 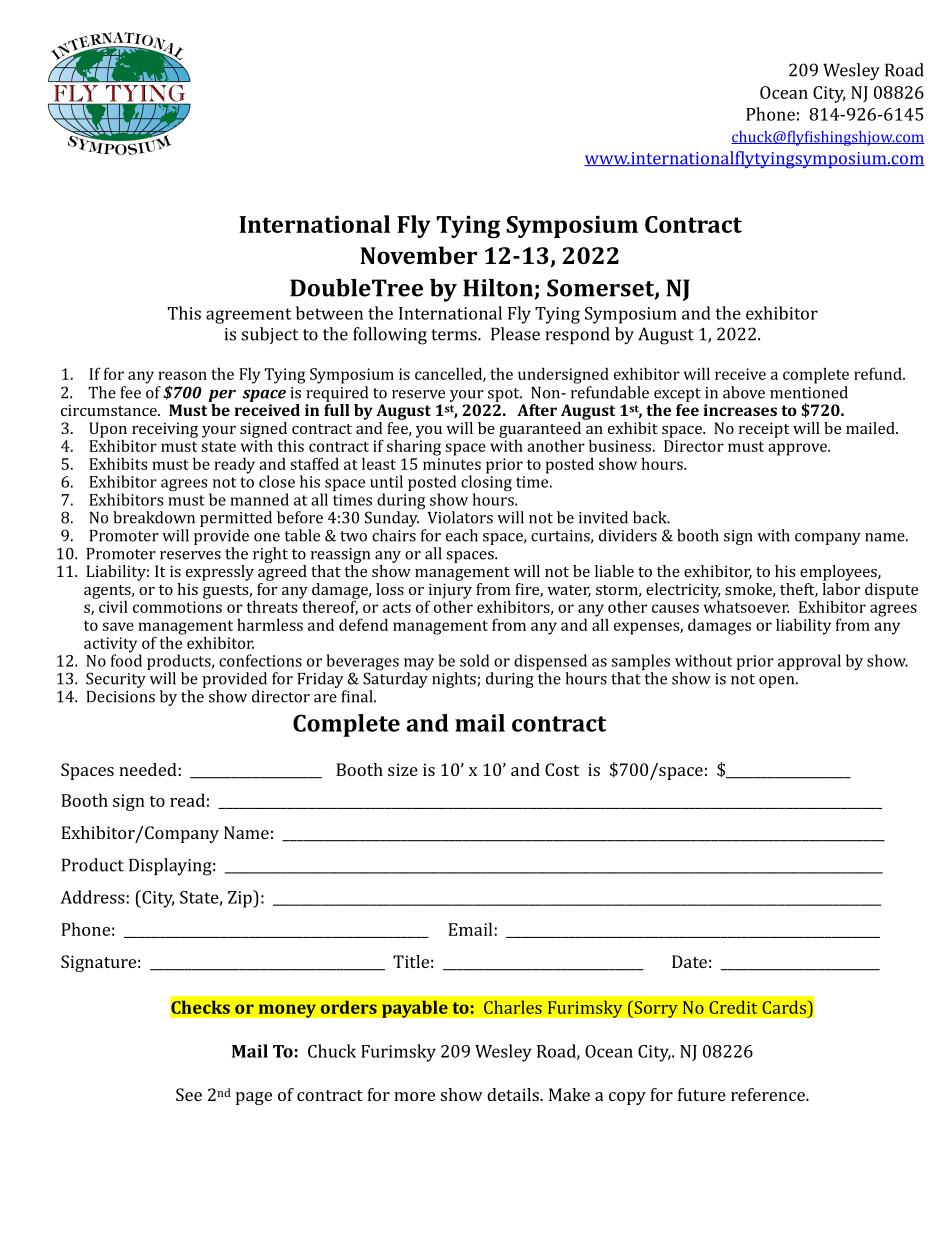 I want to click on sold, so click(x=475, y=660).
